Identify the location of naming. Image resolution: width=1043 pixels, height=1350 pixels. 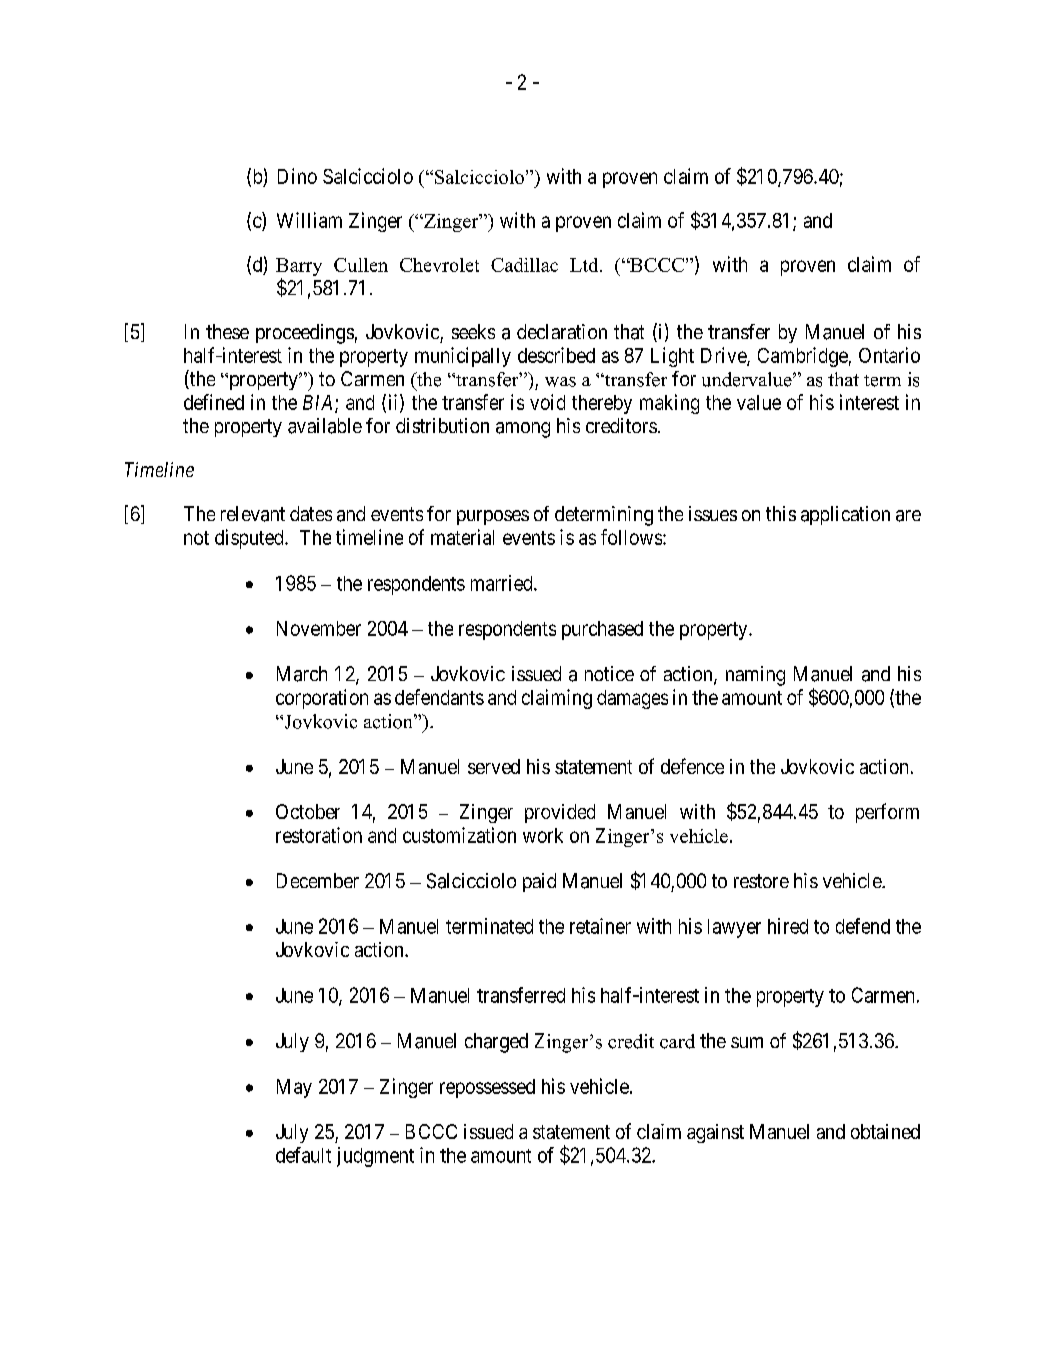
(755, 676).
